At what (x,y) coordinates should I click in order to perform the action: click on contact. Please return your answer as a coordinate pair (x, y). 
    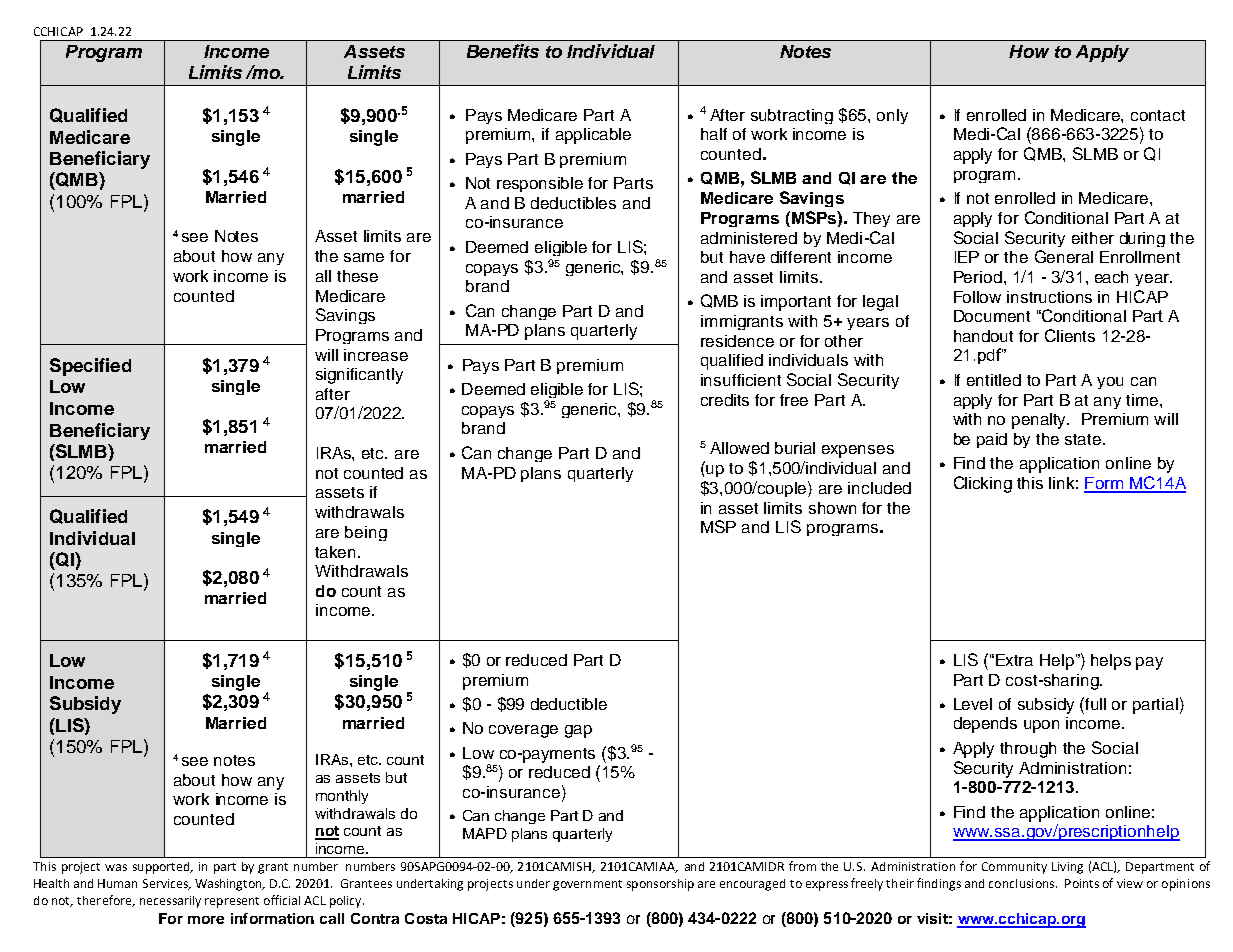
    Looking at the image, I should click on (1158, 115).
